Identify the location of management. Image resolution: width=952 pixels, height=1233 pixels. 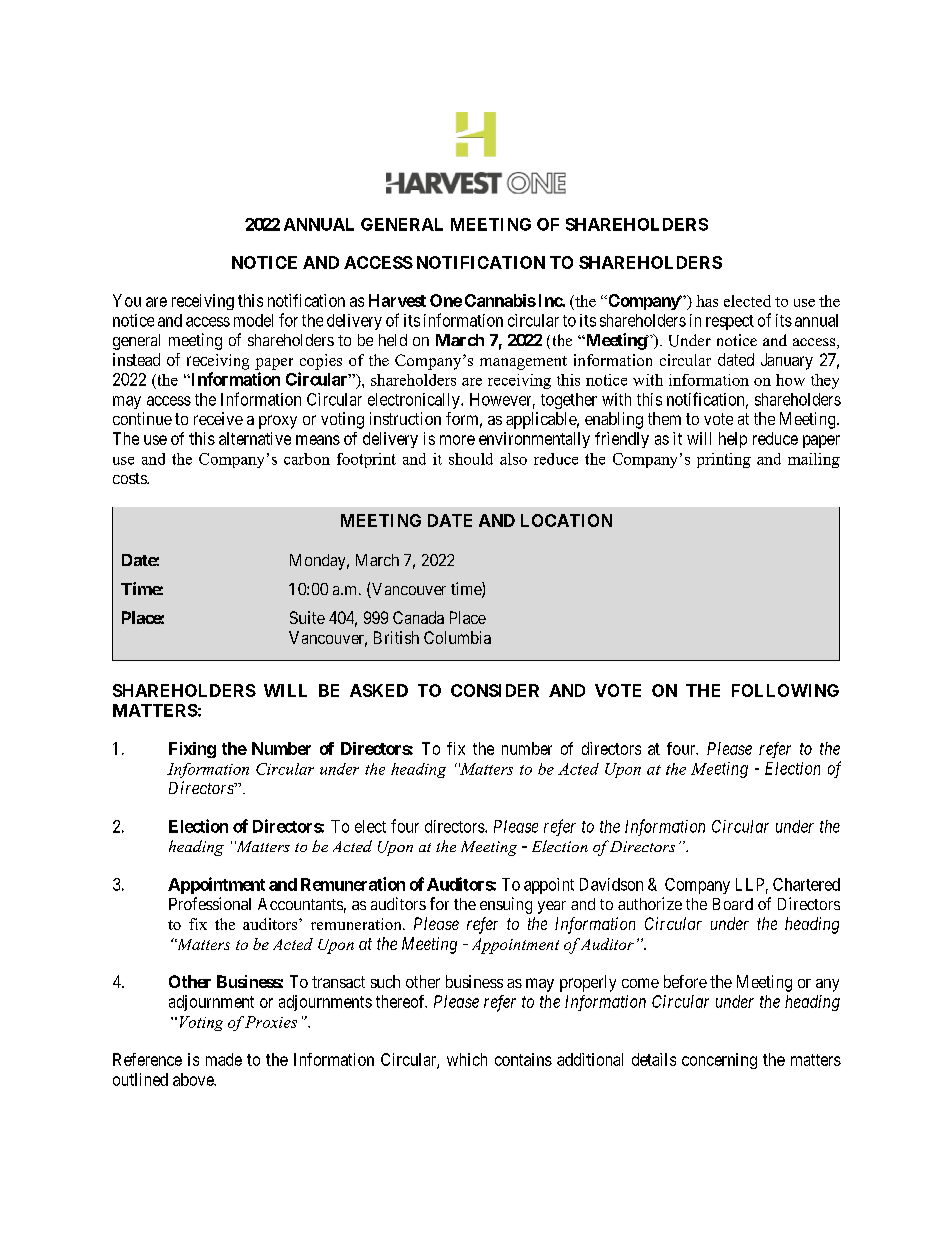
(523, 363).
